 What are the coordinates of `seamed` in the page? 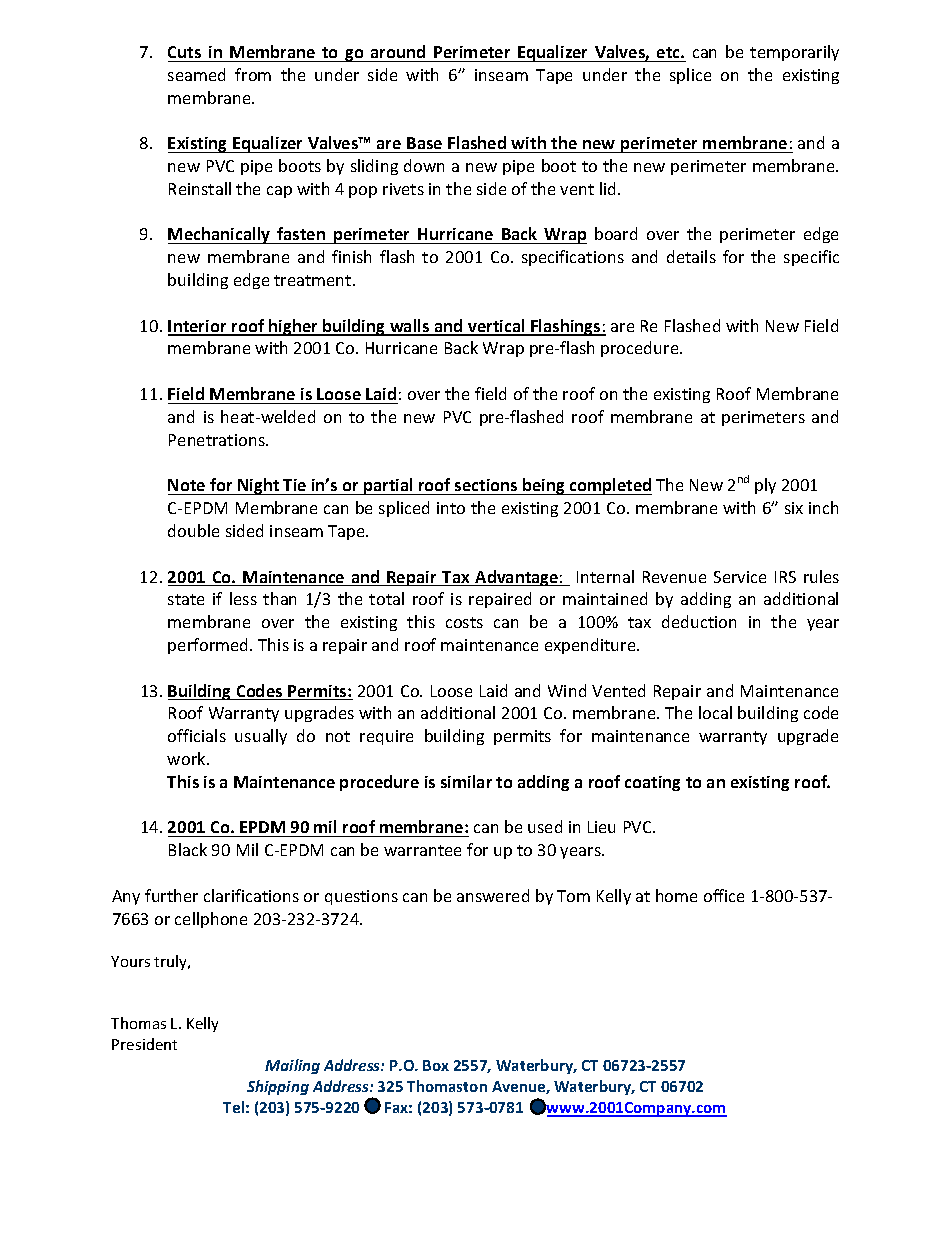 It's located at (196, 74).
